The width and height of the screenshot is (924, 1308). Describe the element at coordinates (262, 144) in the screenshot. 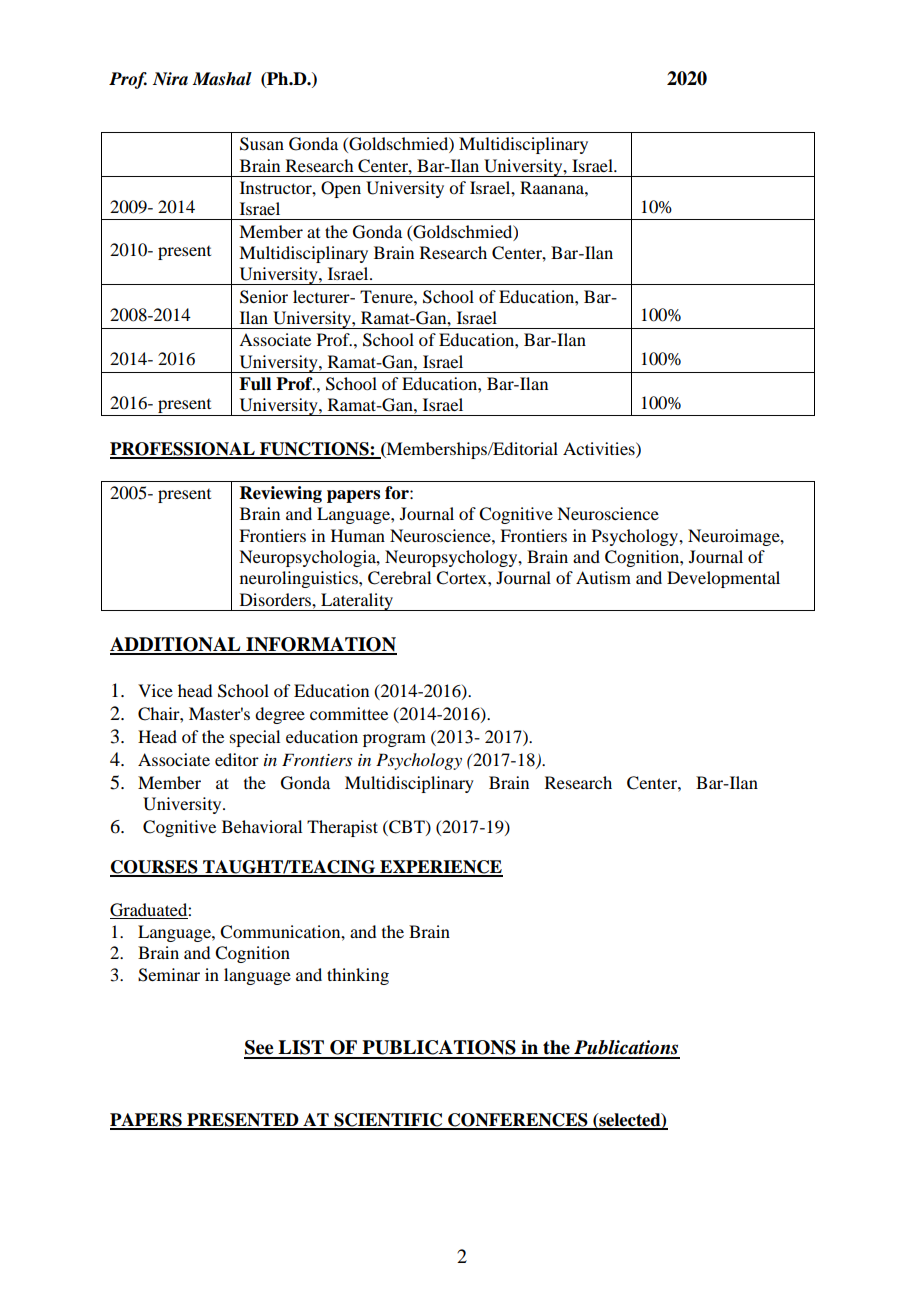

I see `Susan` at that location.
